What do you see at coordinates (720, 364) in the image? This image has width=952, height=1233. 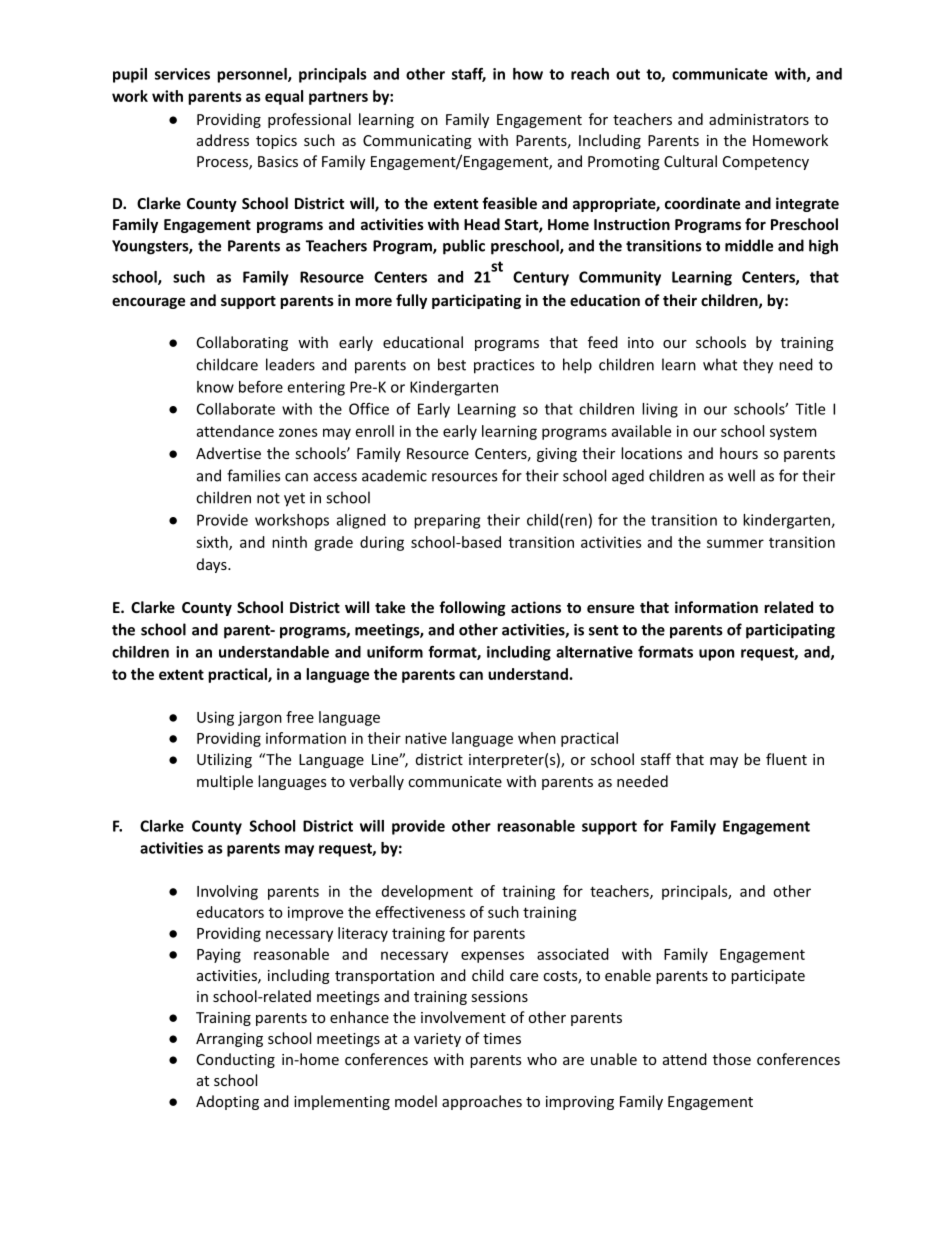 I see `what` at bounding box center [720, 364].
